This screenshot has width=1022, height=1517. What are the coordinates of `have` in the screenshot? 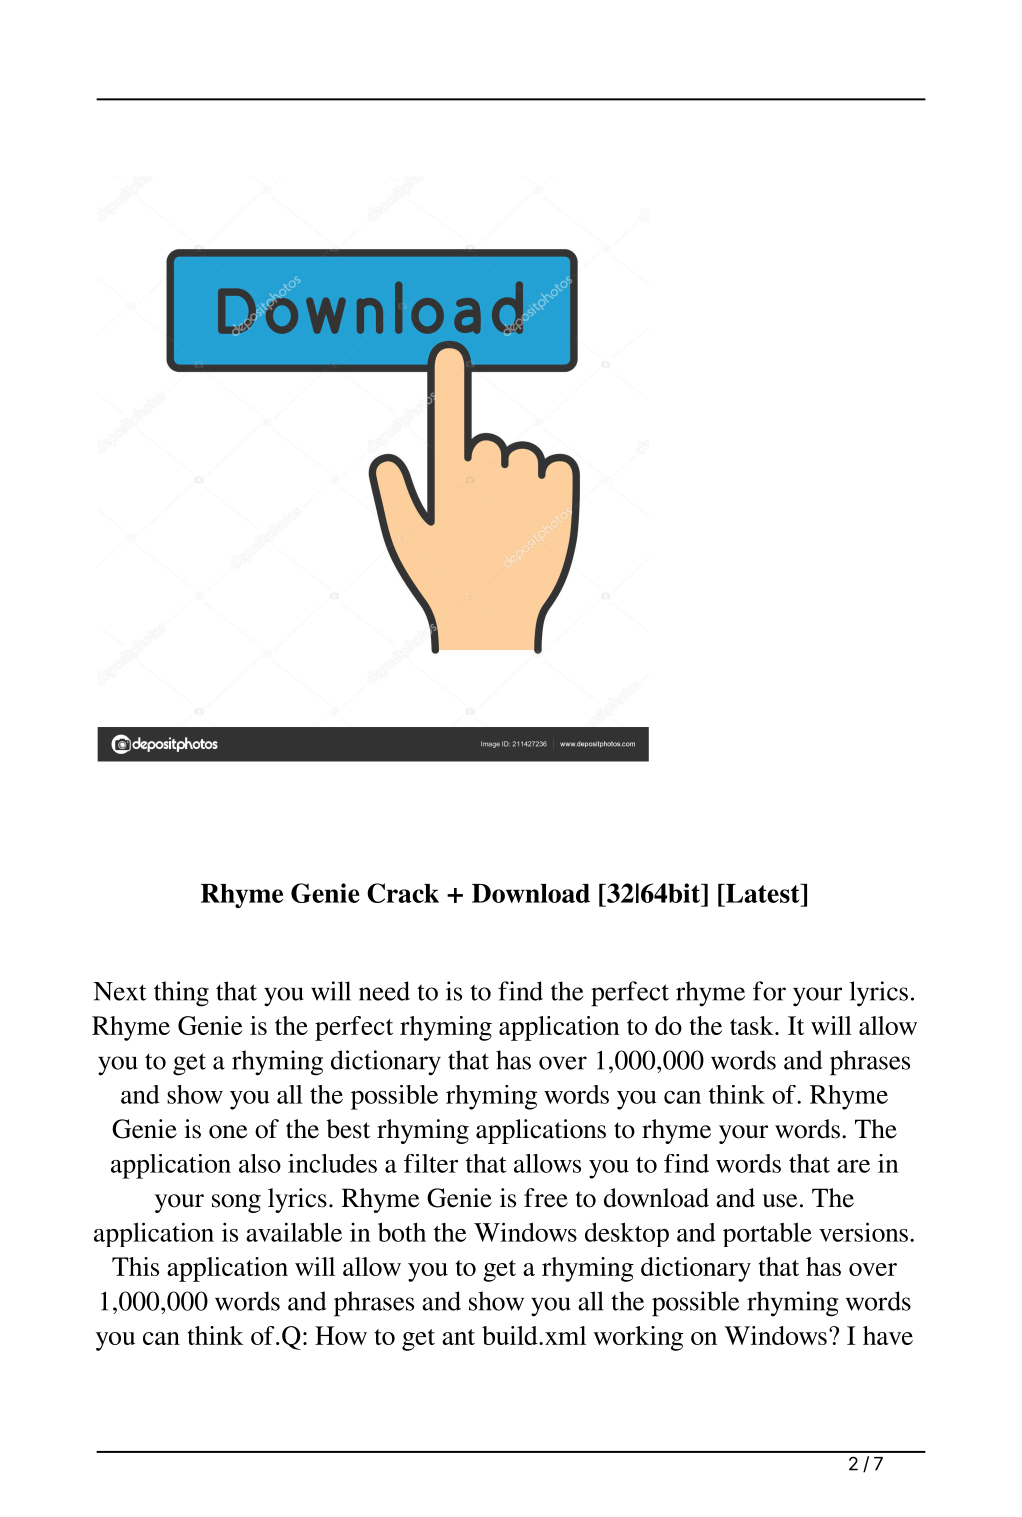 It's located at (888, 1335).
